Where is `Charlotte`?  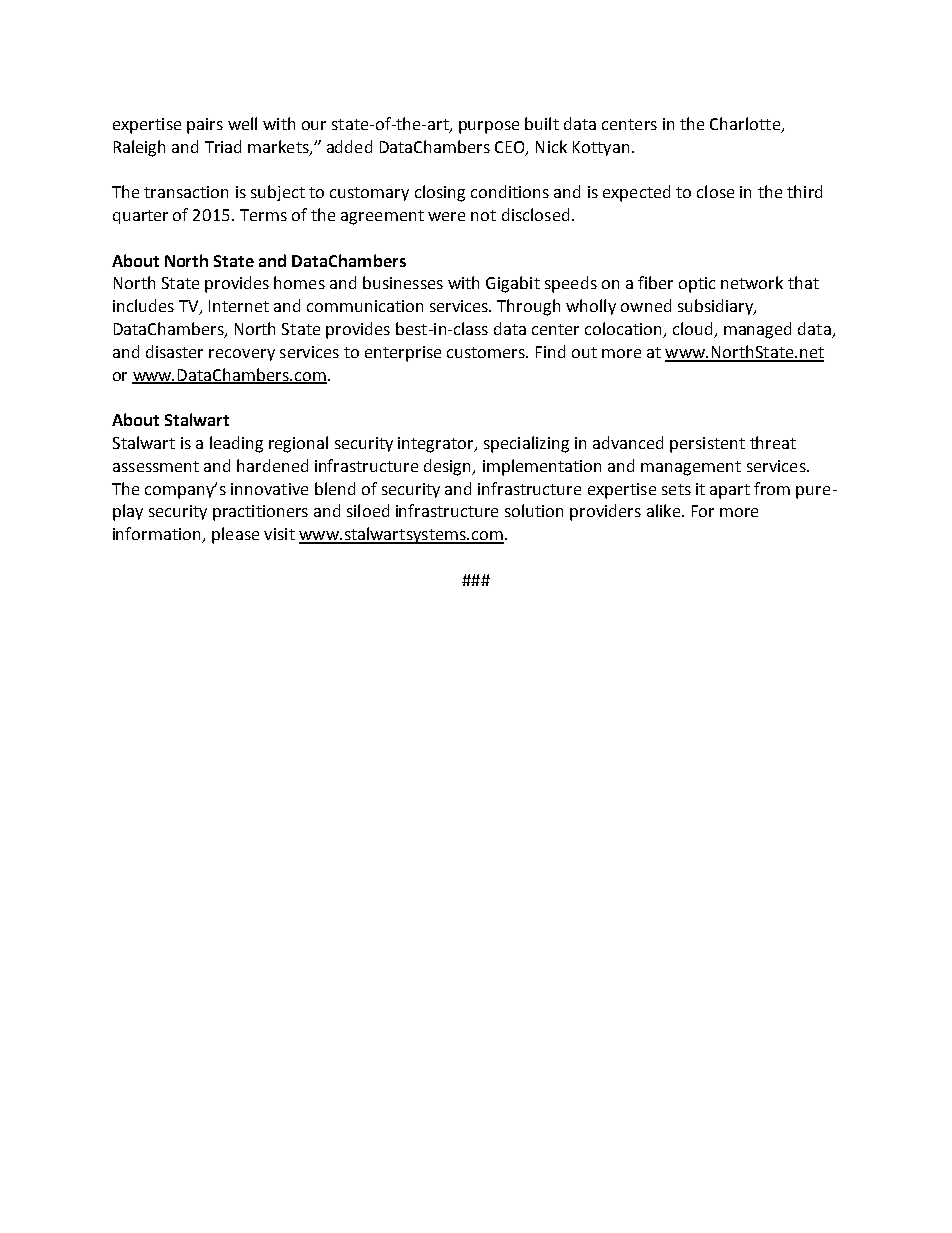
Charlotte is located at coordinates (746, 124).
